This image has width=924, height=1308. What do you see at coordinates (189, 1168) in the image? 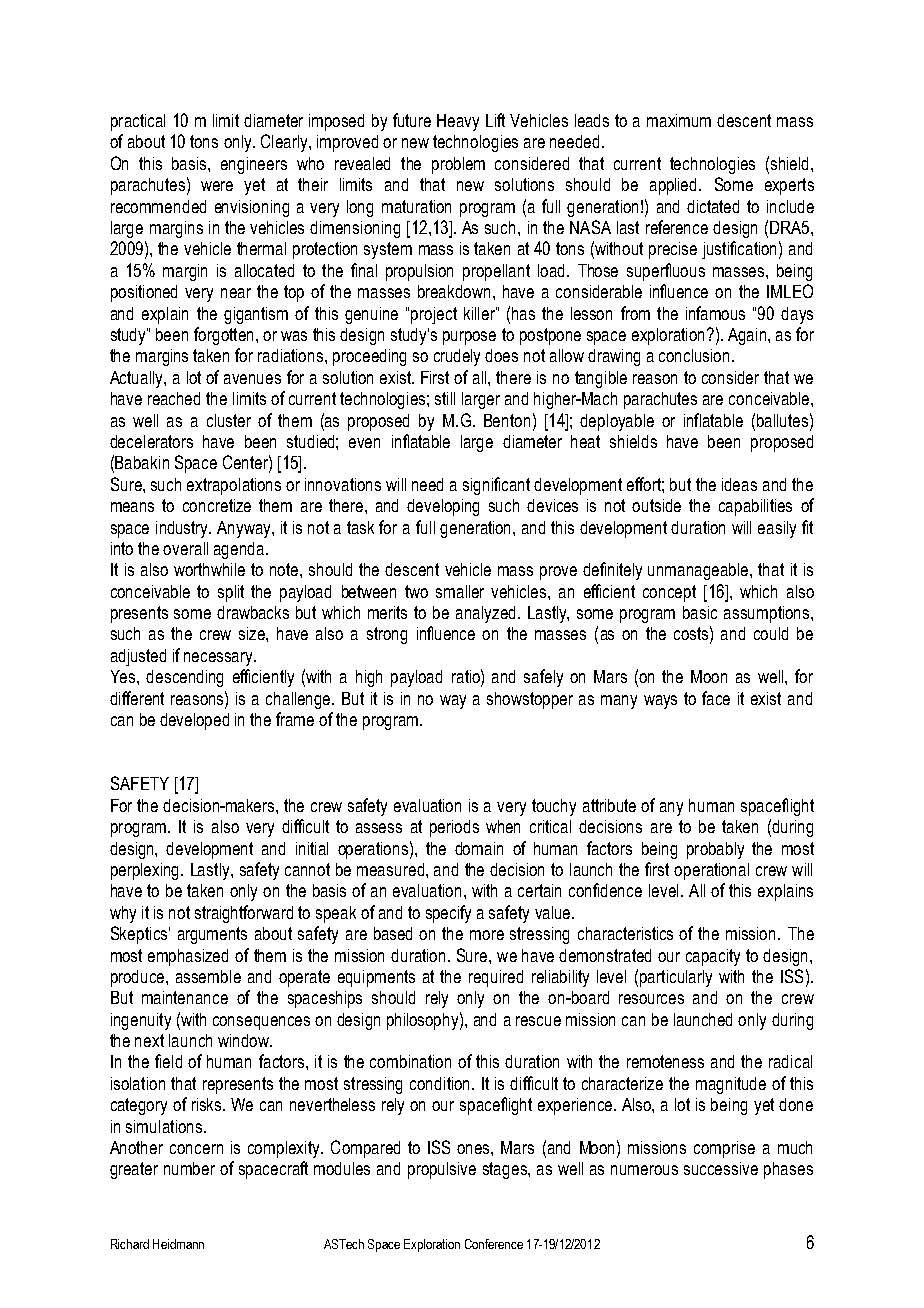
I see `number` at bounding box center [189, 1168].
